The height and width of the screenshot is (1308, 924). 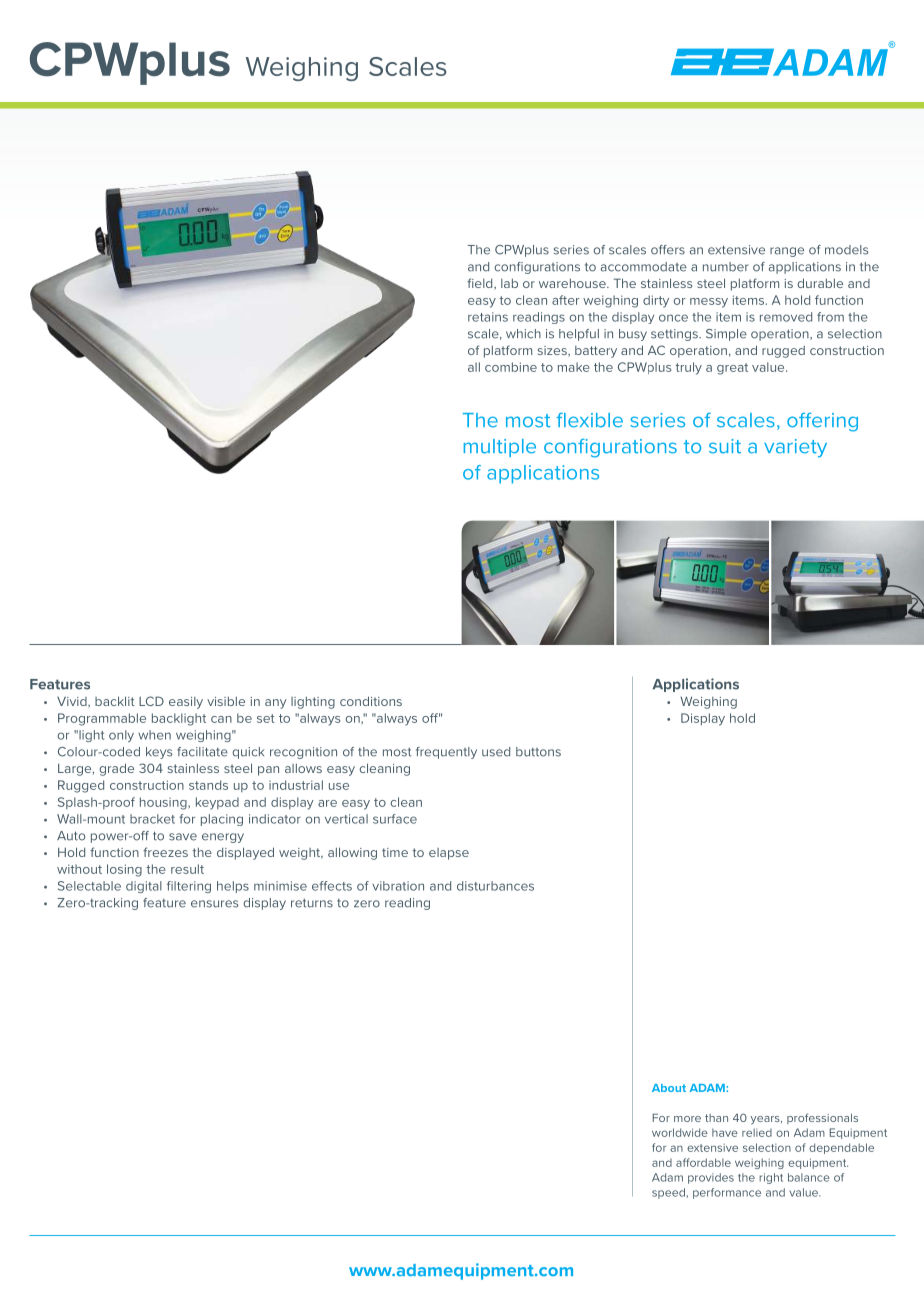 What do you see at coordinates (481, 284) in the screenshot?
I see `field` at bounding box center [481, 284].
